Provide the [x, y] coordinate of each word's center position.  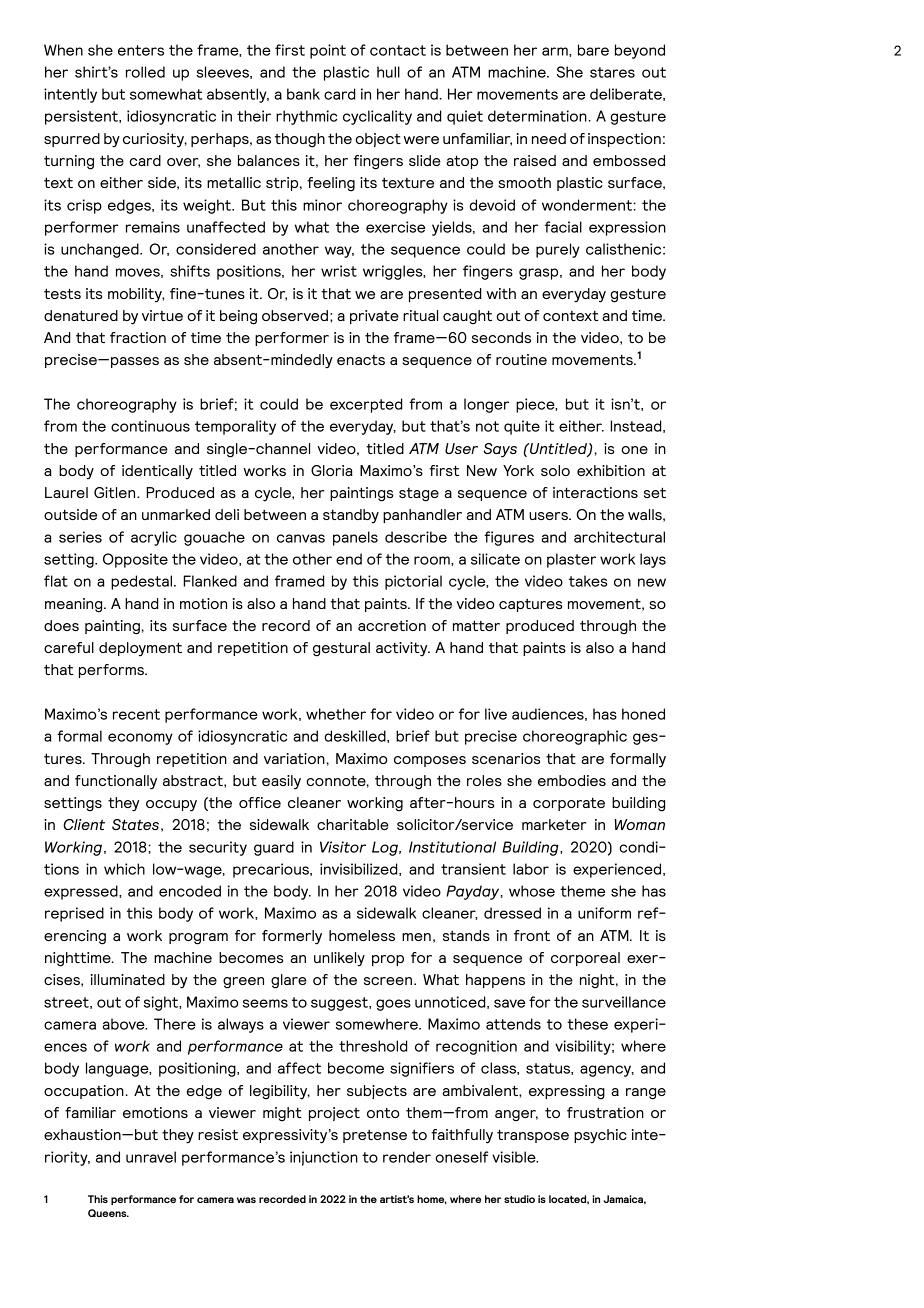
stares [612, 72]
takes [588, 581]
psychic [600, 1136]
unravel [151, 1157]
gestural [341, 649]
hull [388, 72]
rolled [145, 72]
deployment [140, 649]
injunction [324, 1158]
